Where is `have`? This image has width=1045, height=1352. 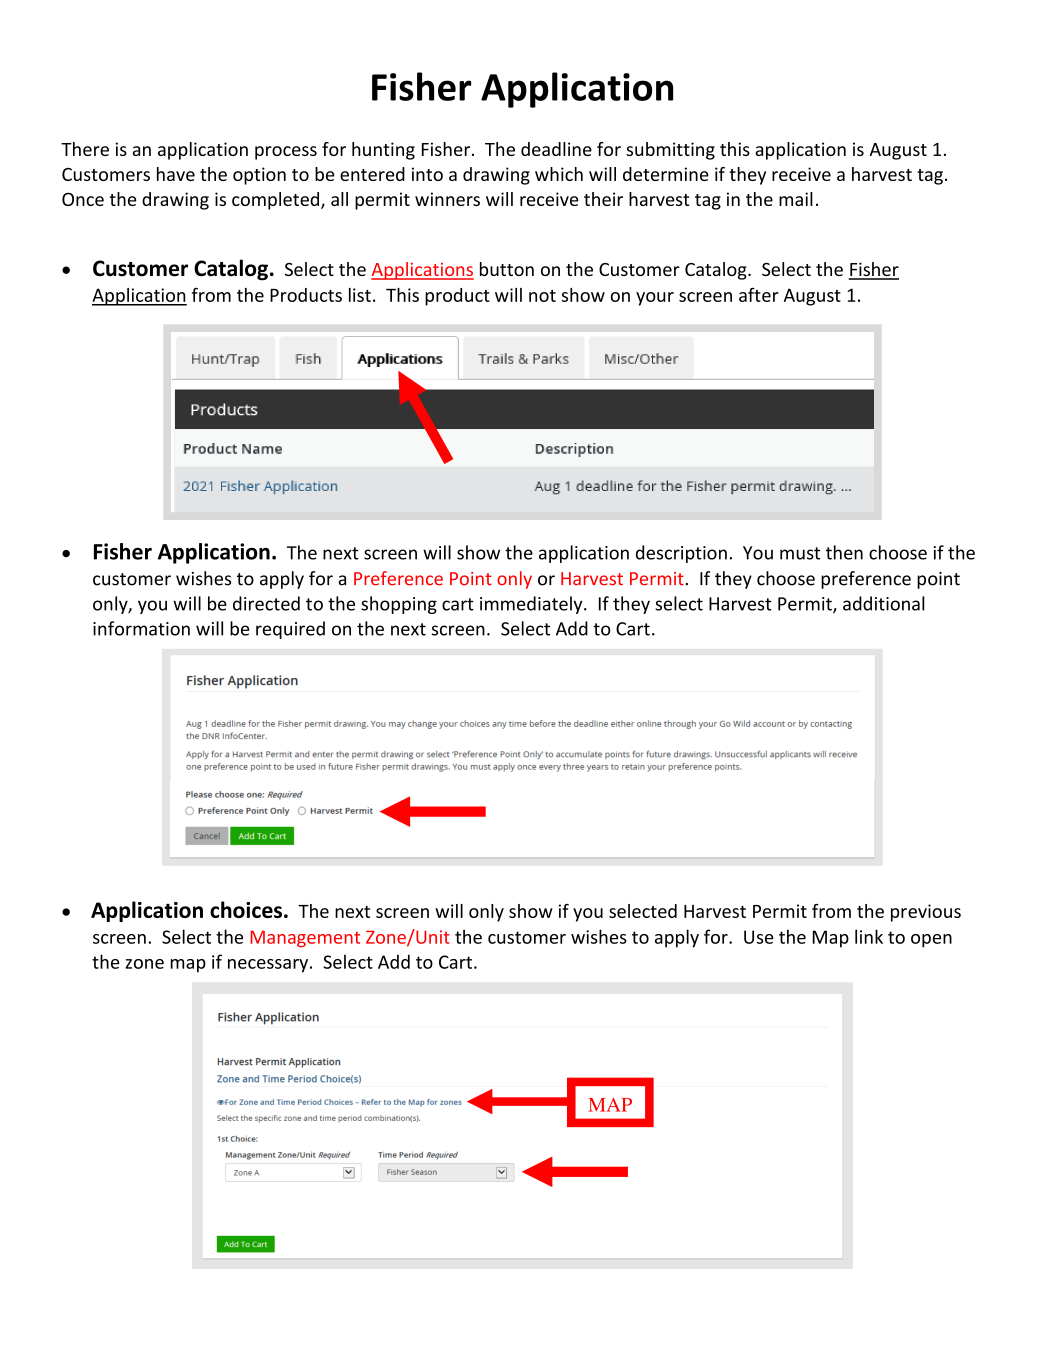
have is located at coordinates (176, 174).
